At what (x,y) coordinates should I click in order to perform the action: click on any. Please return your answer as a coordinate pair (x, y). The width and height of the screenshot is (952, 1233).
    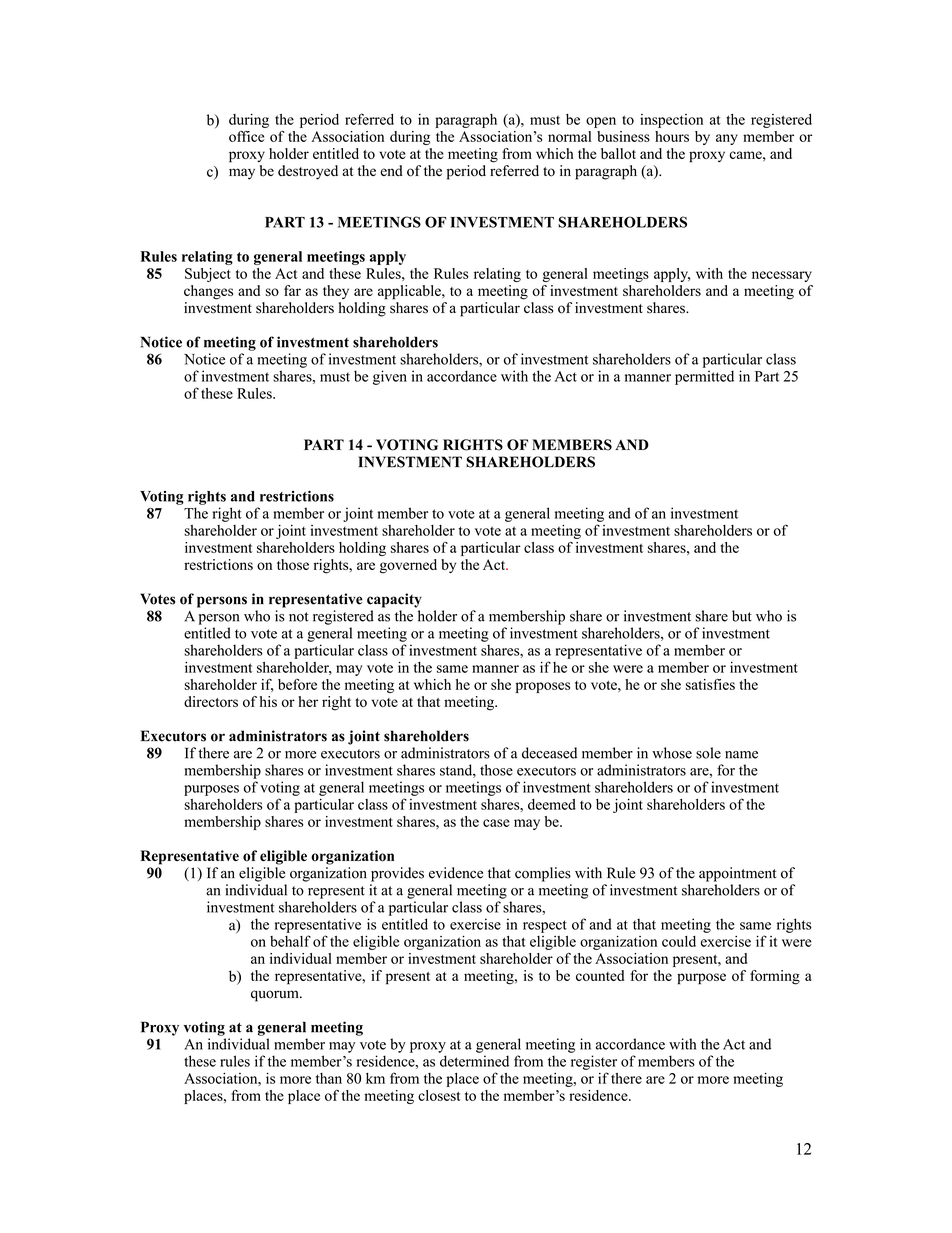
    Looking at the image, I should click on (727, 139).
